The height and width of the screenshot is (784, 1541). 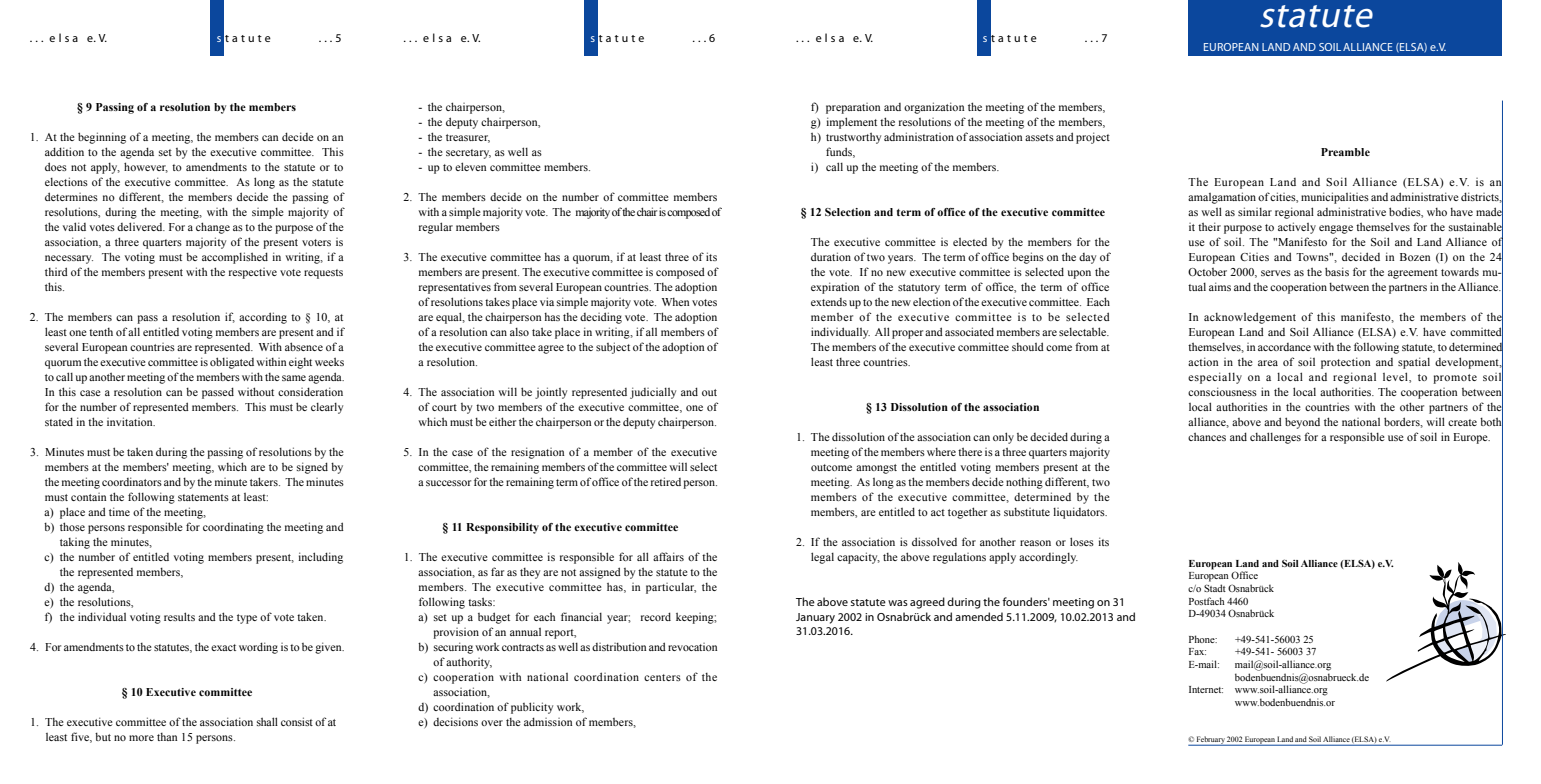 What do you see at coordinates (131, 421) in the screenshot?
I see `invitation` at bounding box center [131, 421].
